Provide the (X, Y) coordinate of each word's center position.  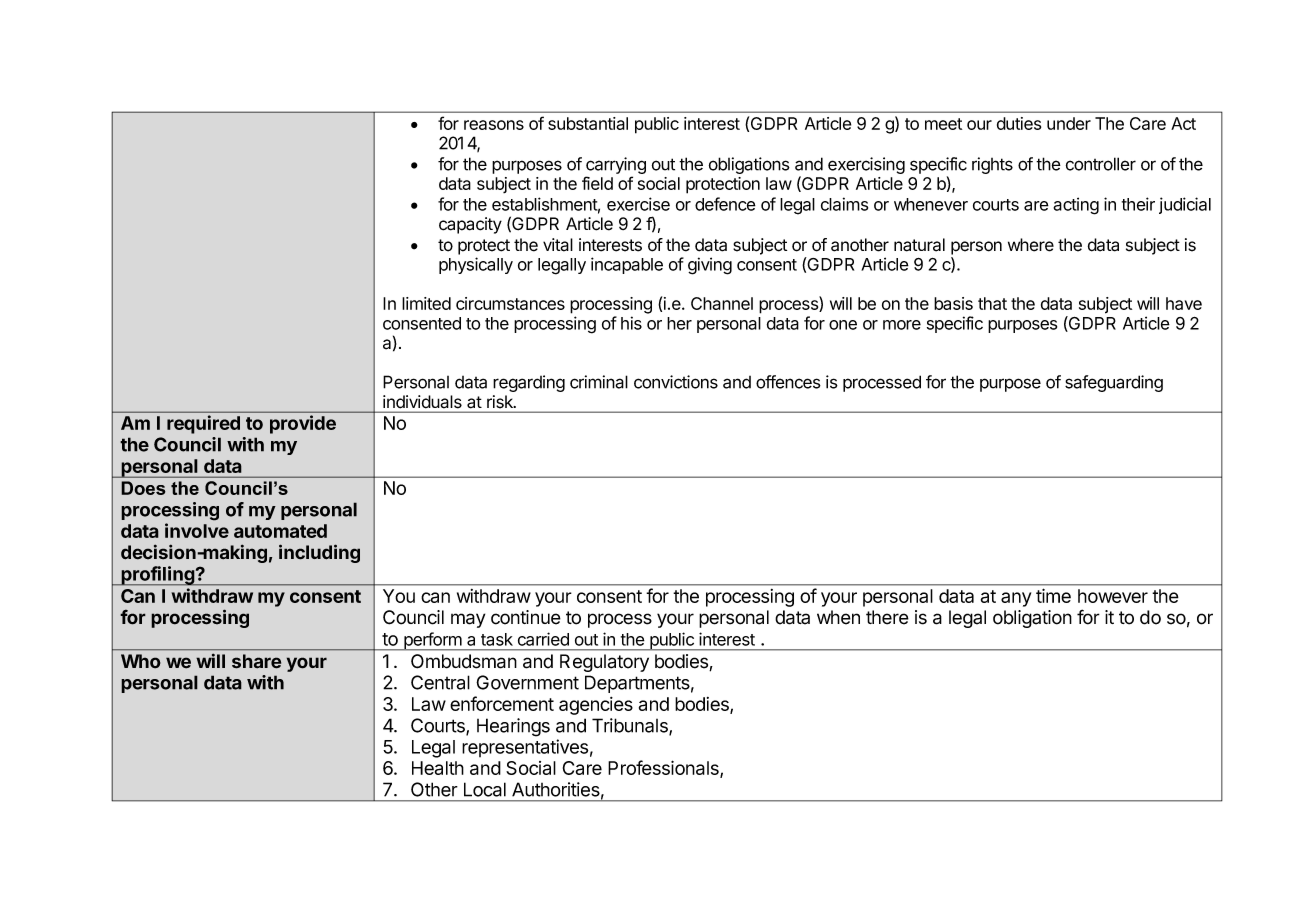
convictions (676, 382)
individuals (422, 401)
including (319, 553)
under (1069, 123)
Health (438, 768)
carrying (616, 165)
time (1053, 595)
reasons (494, 125)
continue (526, 617)
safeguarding (1114, 383)
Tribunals (631, 726)
